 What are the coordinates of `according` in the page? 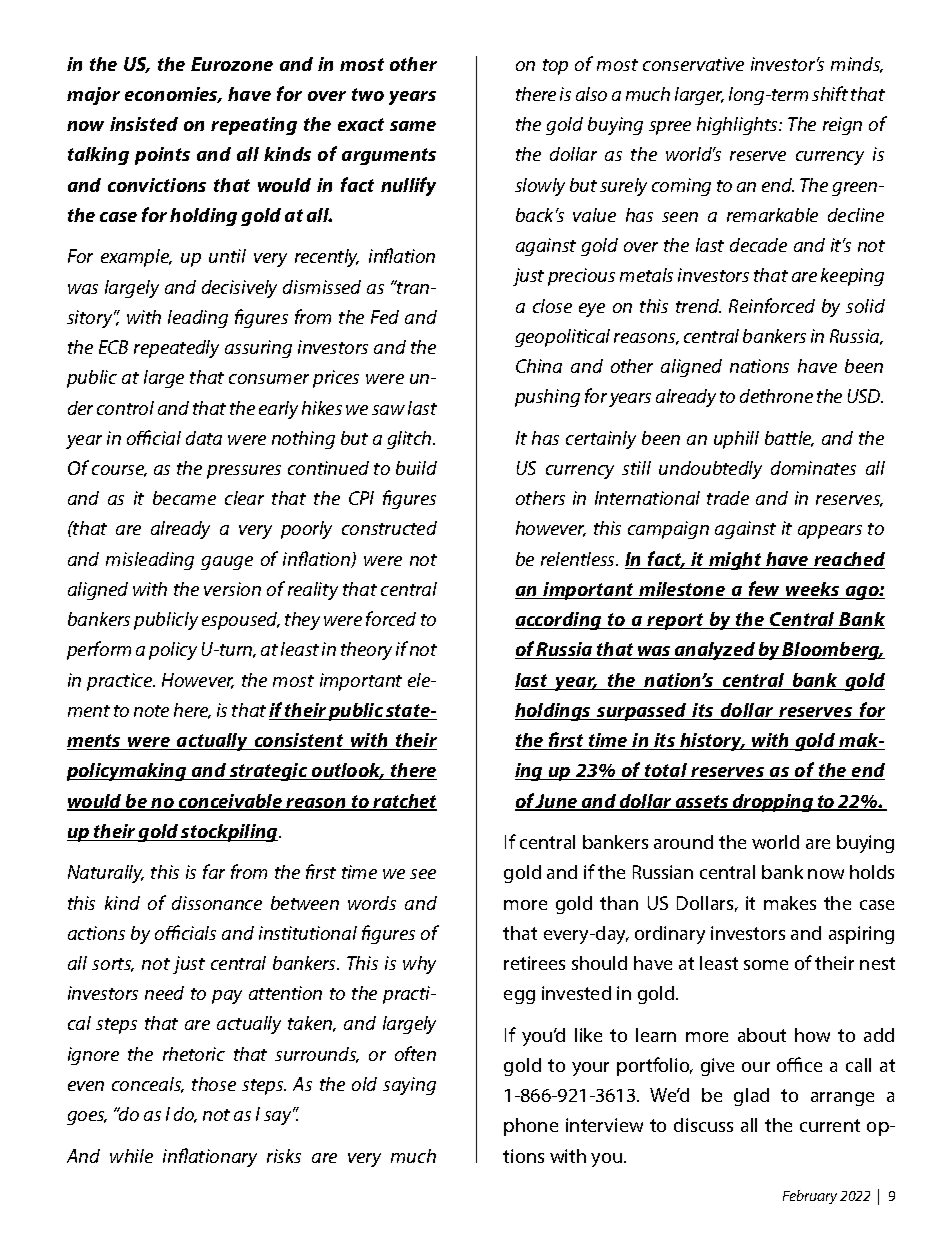 It's located at (559, 621).
